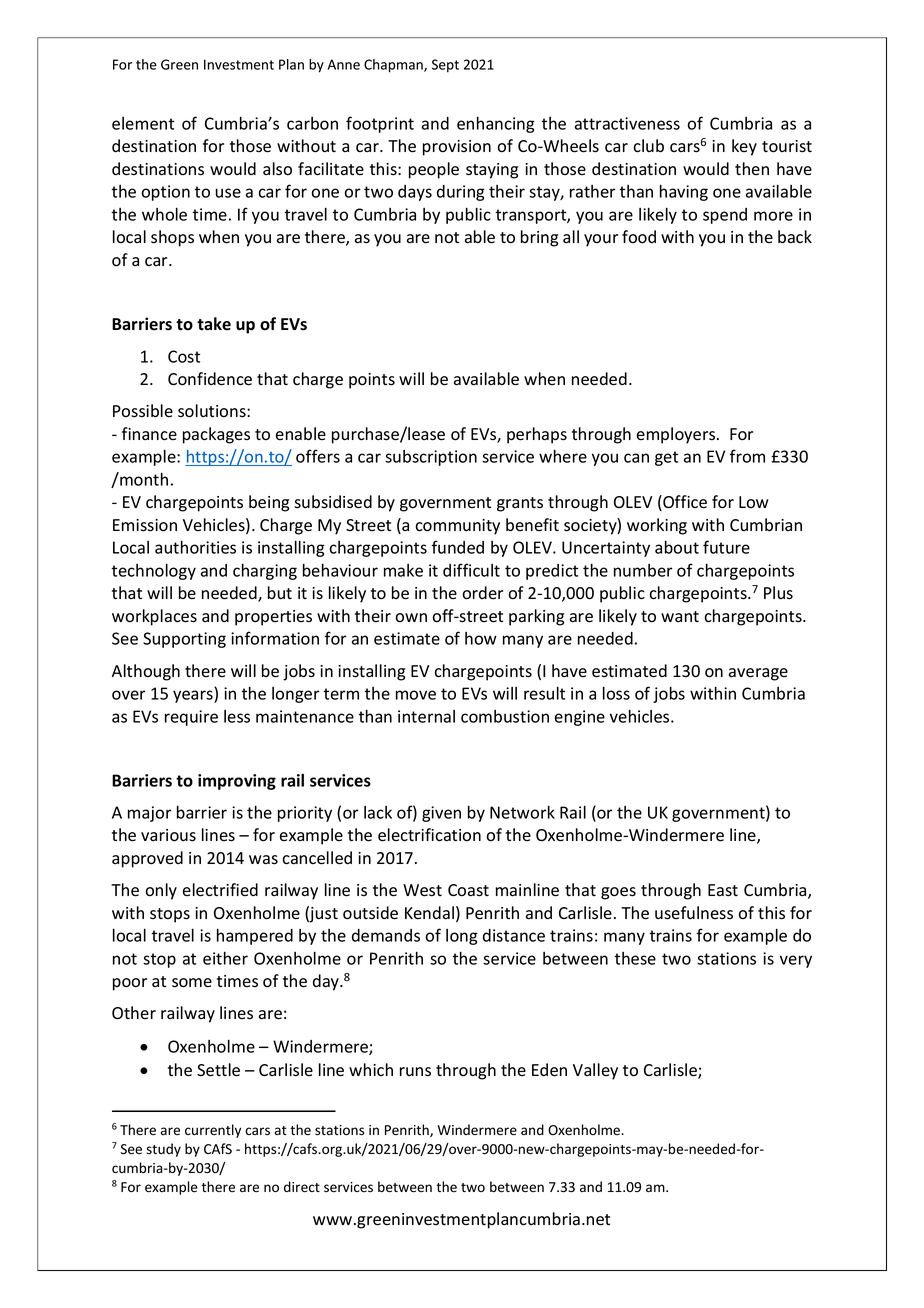  What do you see at coordinates (744, 147) in the image?
I see `key` at bounding box center [744, 147].
